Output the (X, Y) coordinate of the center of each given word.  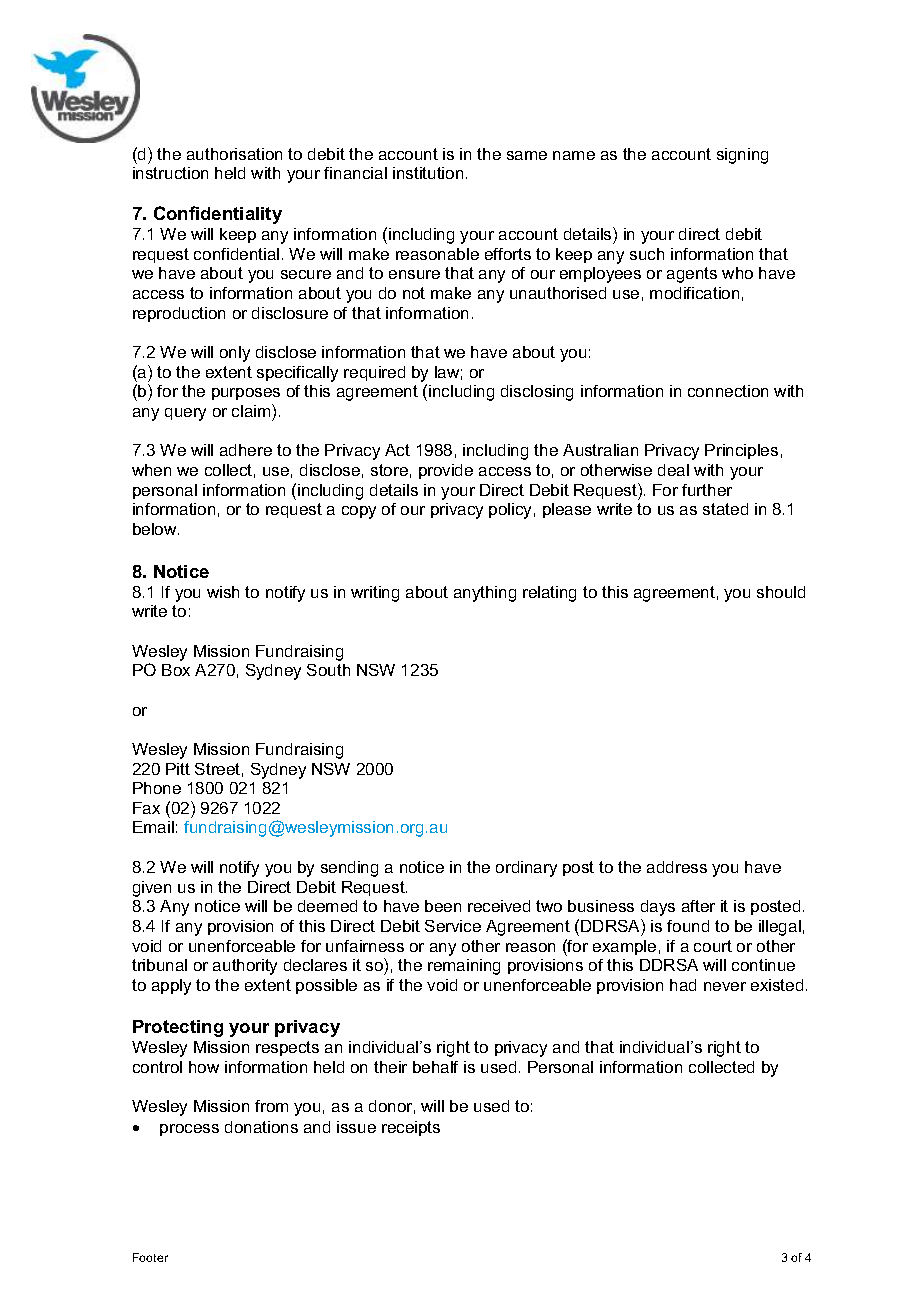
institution (428, 173)
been (443, 906)
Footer (150, 1257)
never (725, 986)
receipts (411, 1128)
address (677, 867)
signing (742, 156)
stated (725, 509)
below (156, 529)
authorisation (234, 154)
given (152, 889)
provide (446, 471)
